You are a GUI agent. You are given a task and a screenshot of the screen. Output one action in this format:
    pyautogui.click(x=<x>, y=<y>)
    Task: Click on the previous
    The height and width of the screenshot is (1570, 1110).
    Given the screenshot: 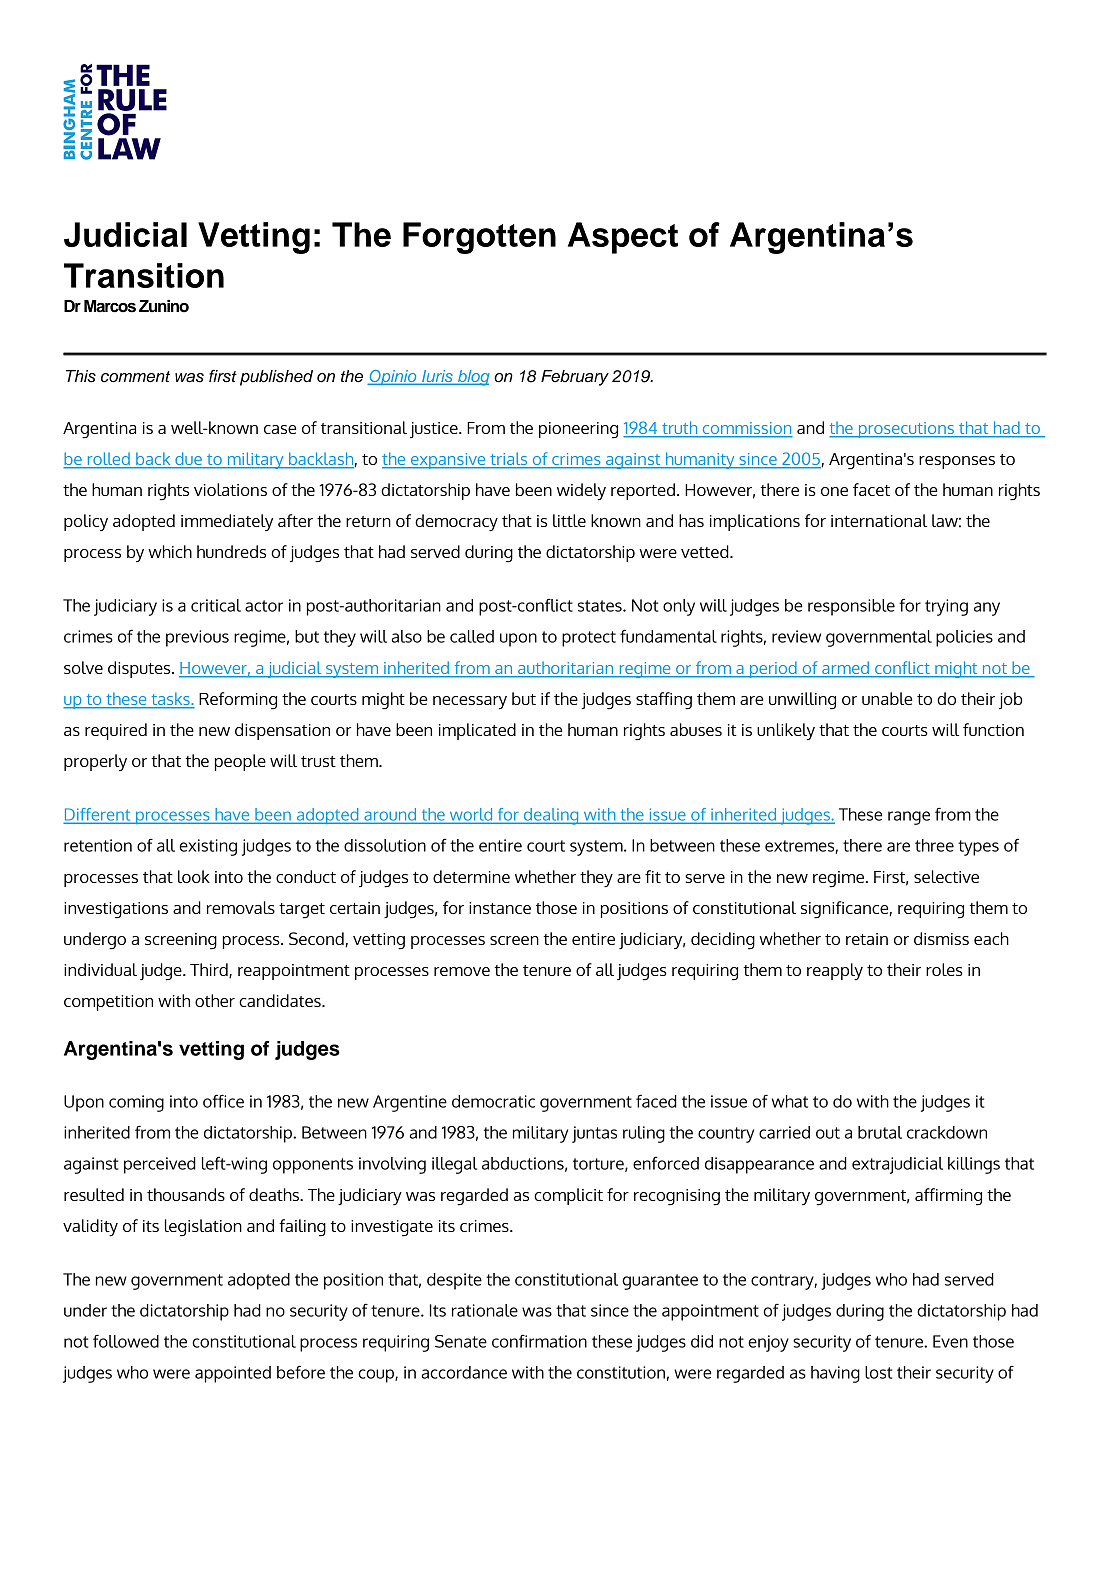 What is the action you would take?
    pyautogui.click(x=197, y=638)
